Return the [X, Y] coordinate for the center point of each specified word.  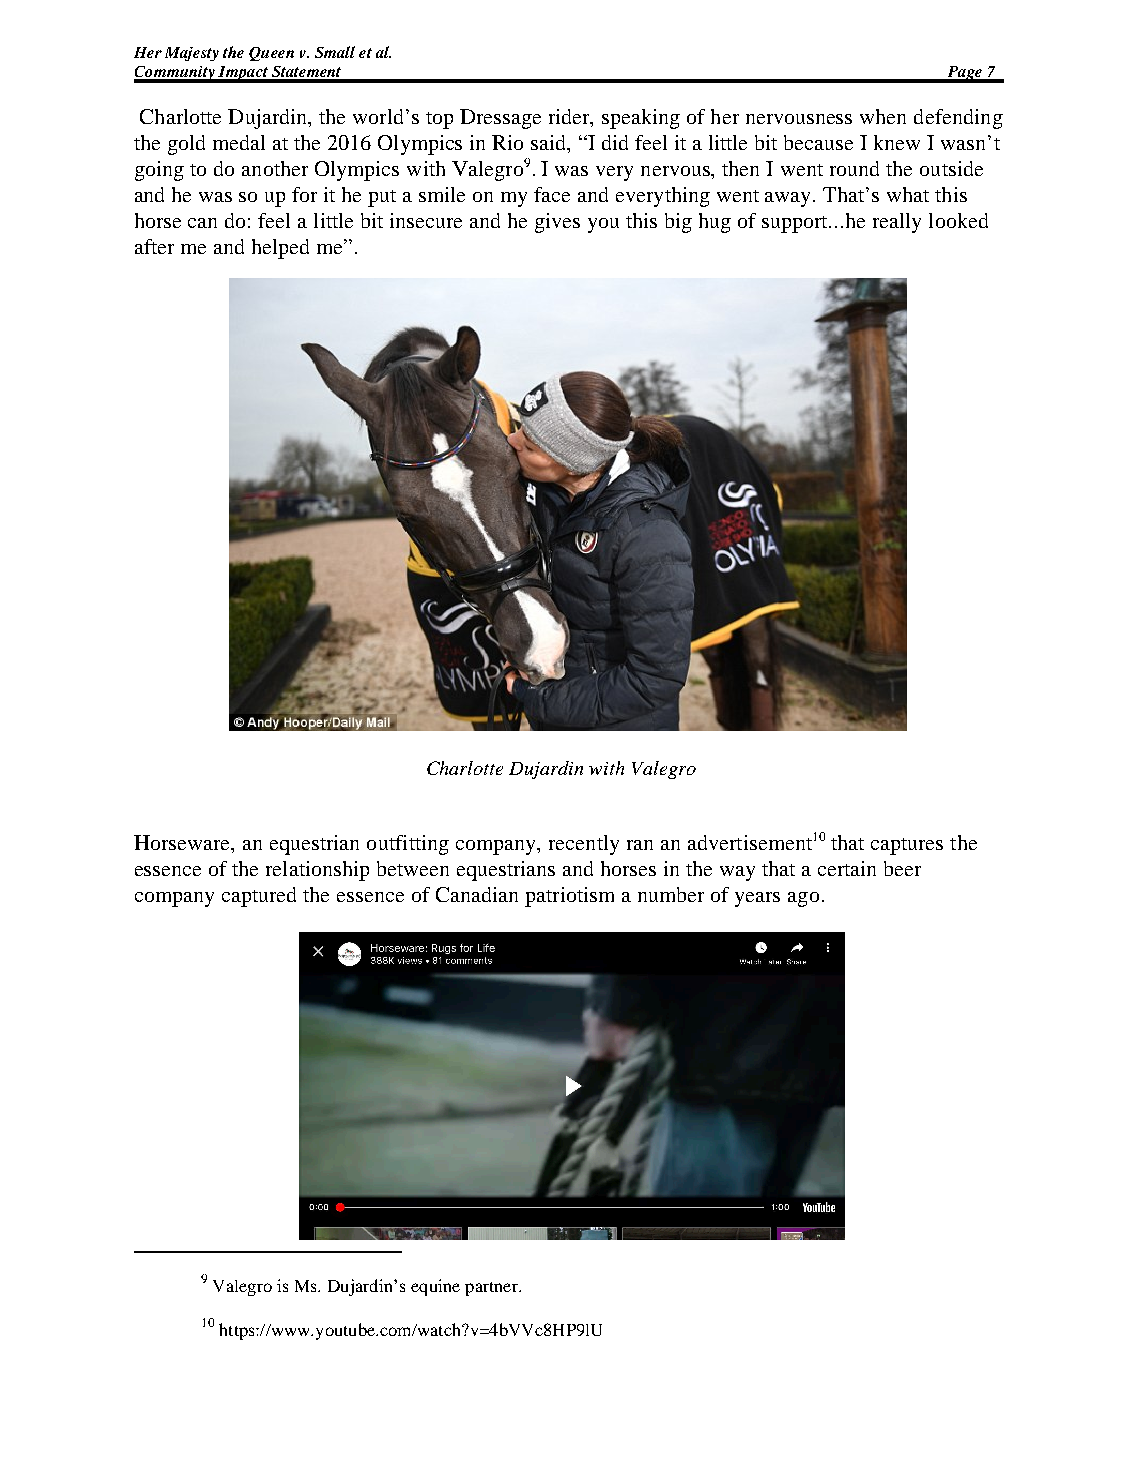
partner [492, 1289]
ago [803, 899]
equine [435, 1287]
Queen [271, 54]
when [883, 116]
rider [570, 118]
